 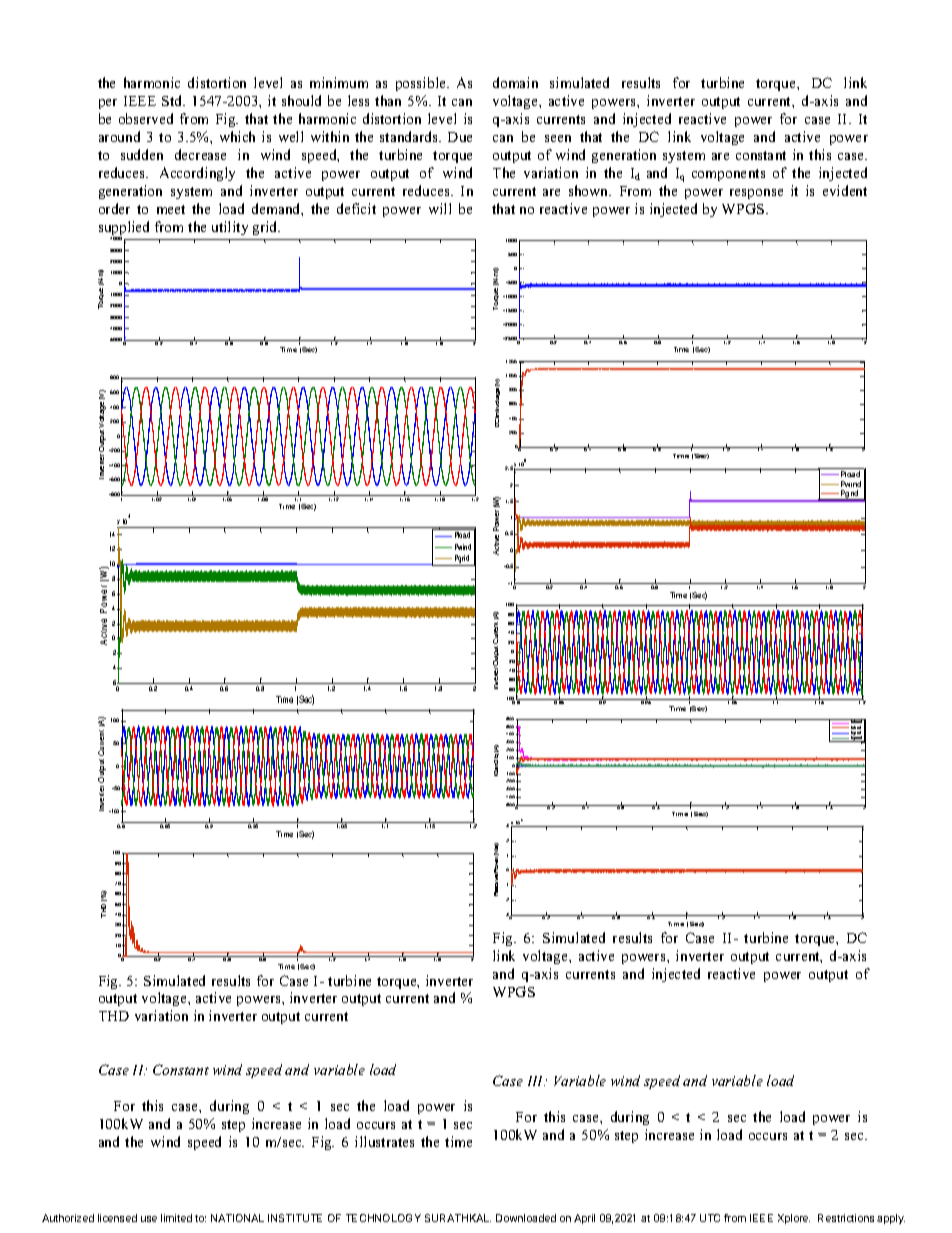 I want to click on limited, so click(x=176, y=1218).
